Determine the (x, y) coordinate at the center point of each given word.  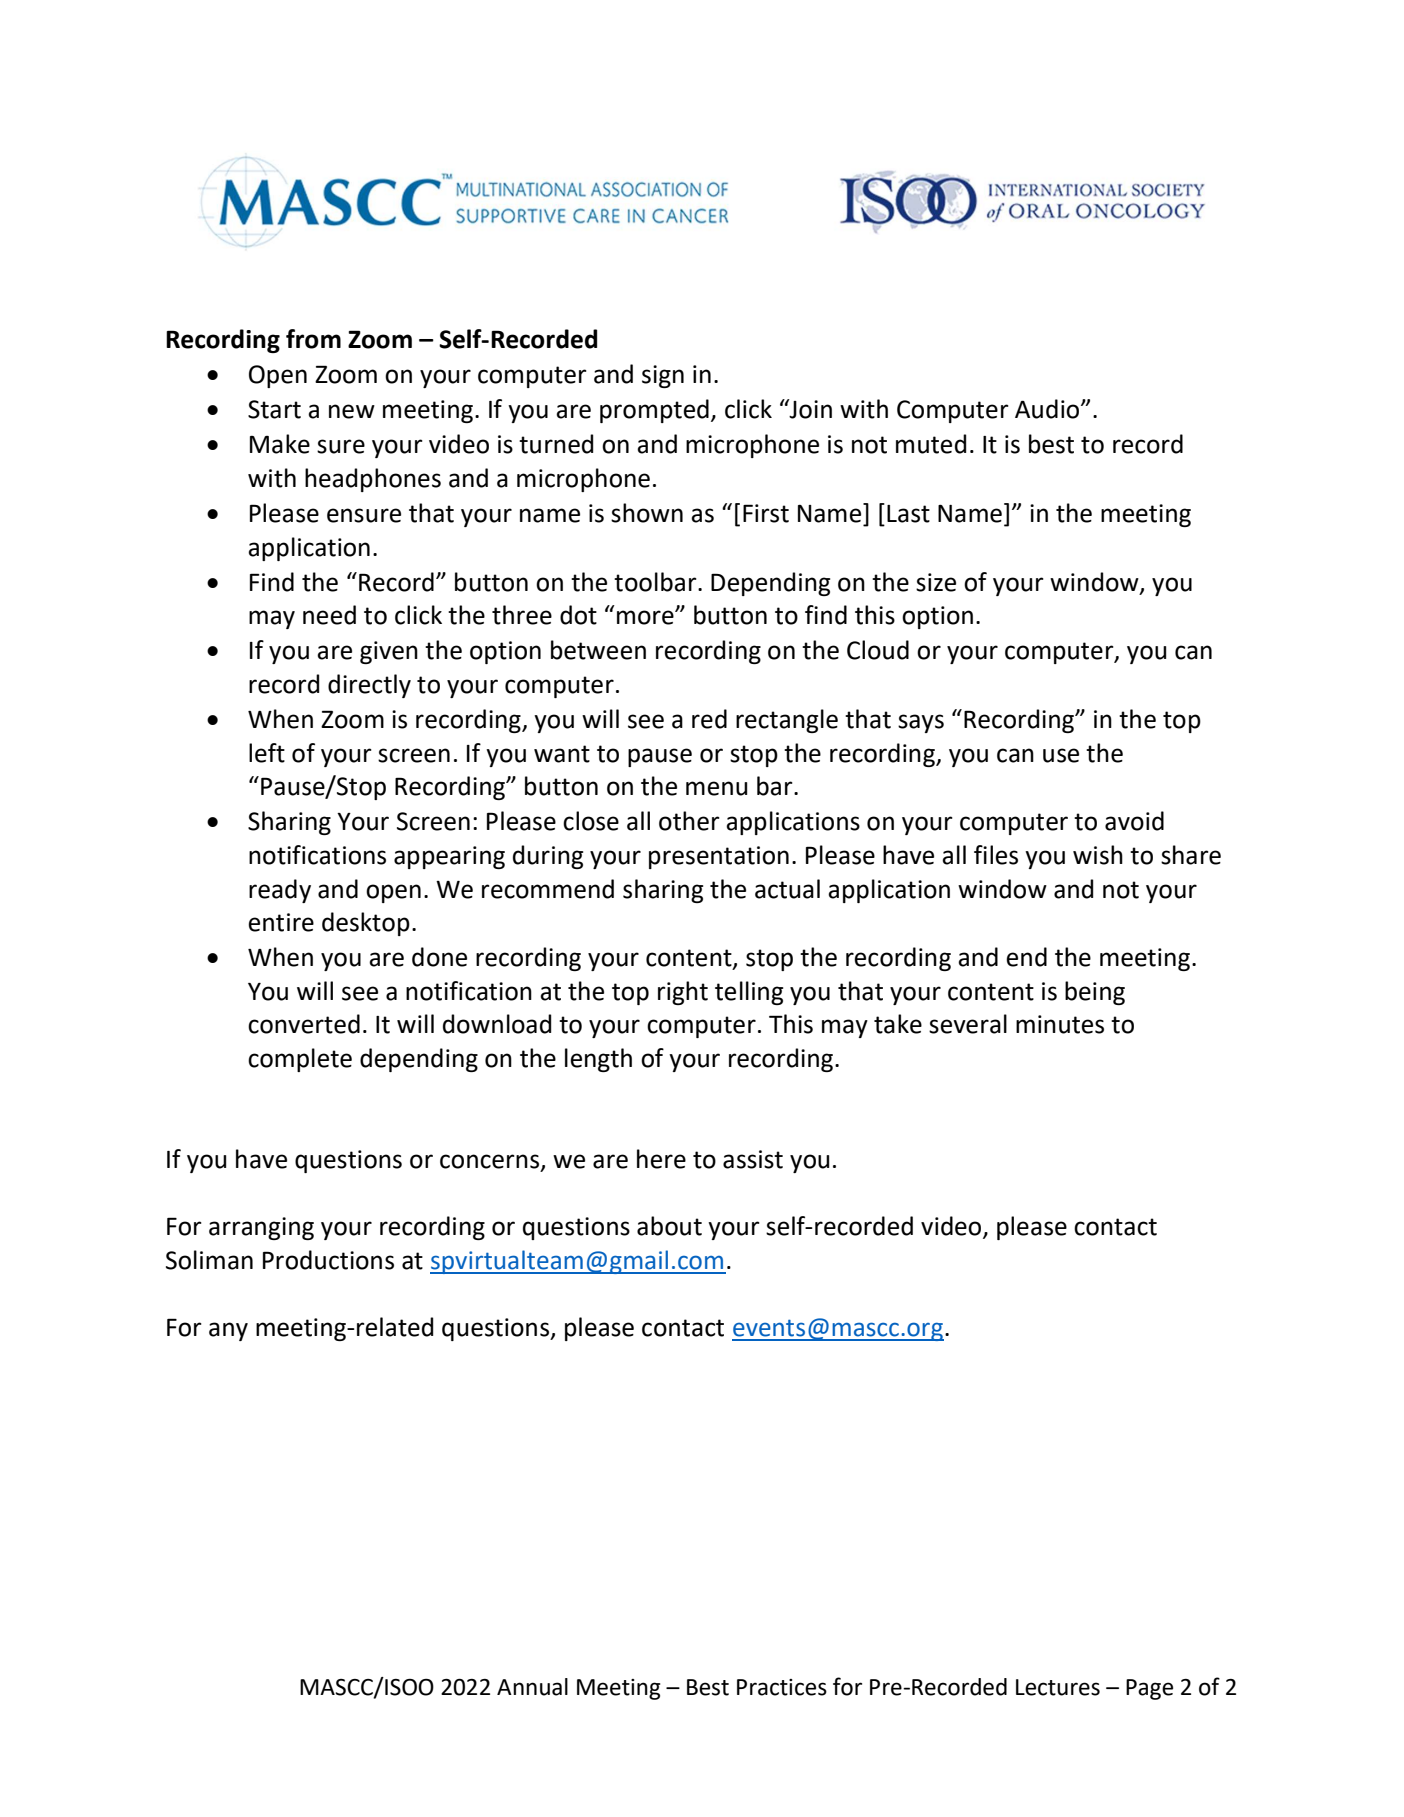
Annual (532, 1687)
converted (304, 1024)
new (352, 411)
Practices (782, 1687)
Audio (1048, 409)
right (683, 993)
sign (663, 376)
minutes (1060, 1024)
